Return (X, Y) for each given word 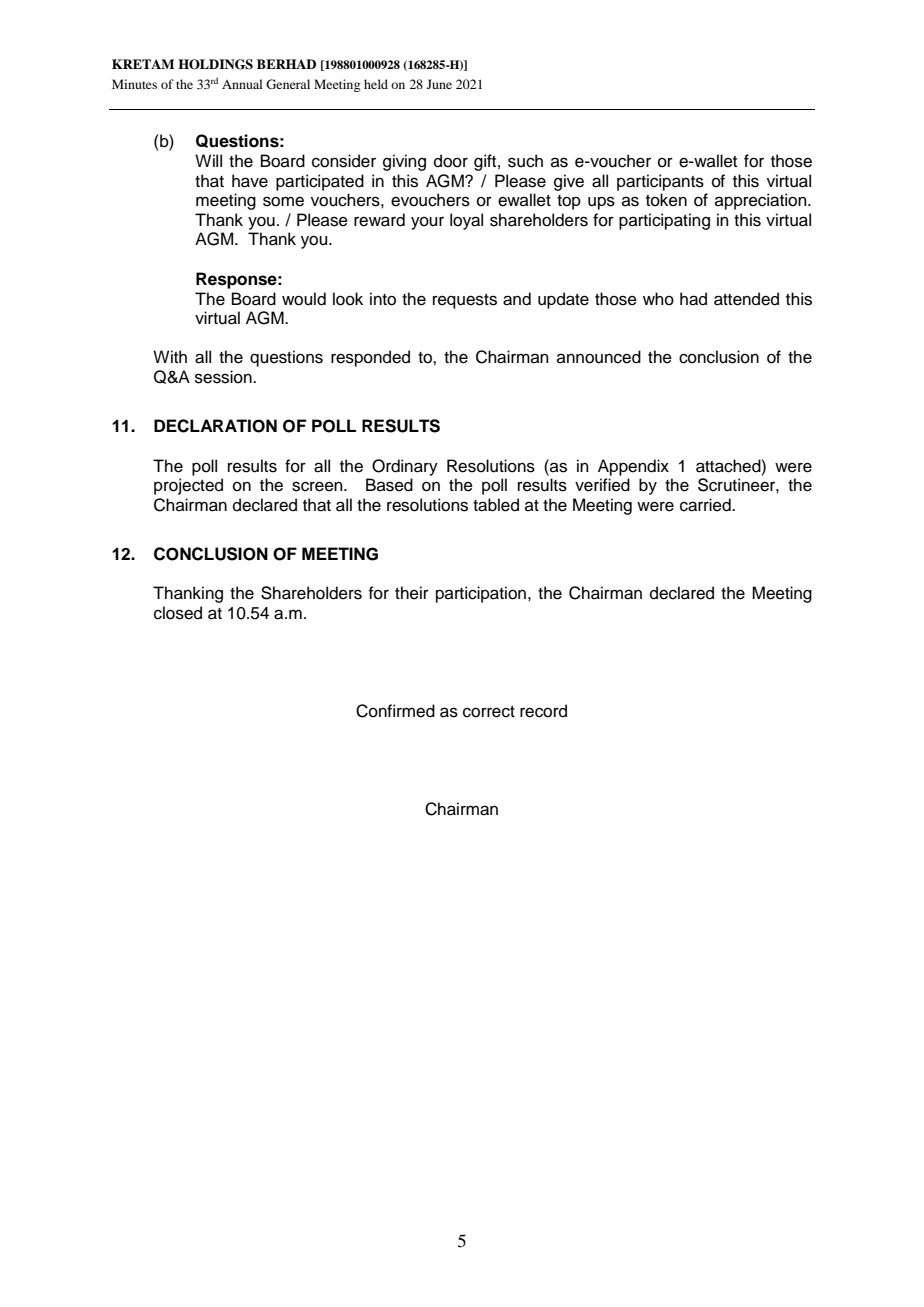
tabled (496, 505)
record (543, 711)
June (439, 84)
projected (188, 486)
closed (178, 613)
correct (489, 712)
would (304, 299)
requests (465, 301)
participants (660, 182)
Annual (242, 84)
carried (706, 505)
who (658, 299)
